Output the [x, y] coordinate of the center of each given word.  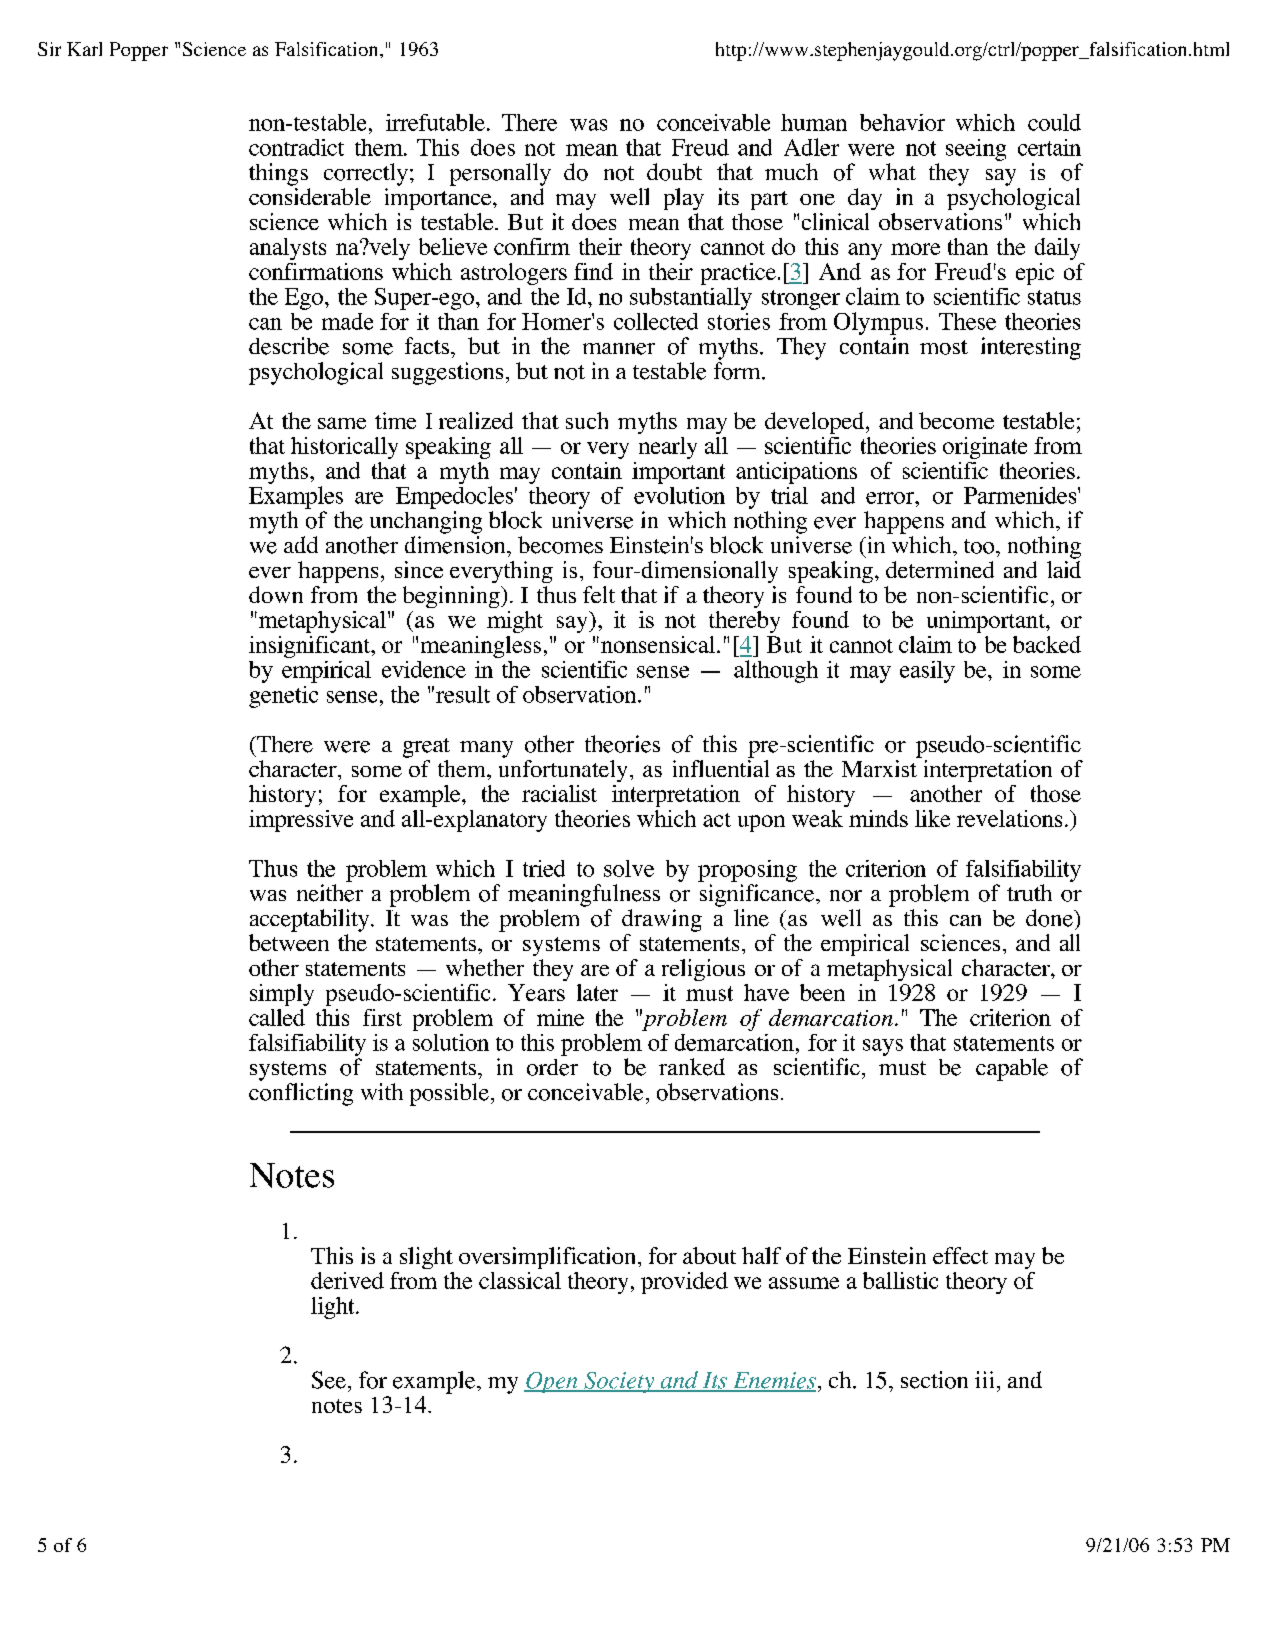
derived [347, 1280]
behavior [902, 122]
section [934, 1380]
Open [552, 1382]
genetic [283, 697]
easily [927, 672]
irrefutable [435, 122]
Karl [84, 49]
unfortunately [563, 769]
